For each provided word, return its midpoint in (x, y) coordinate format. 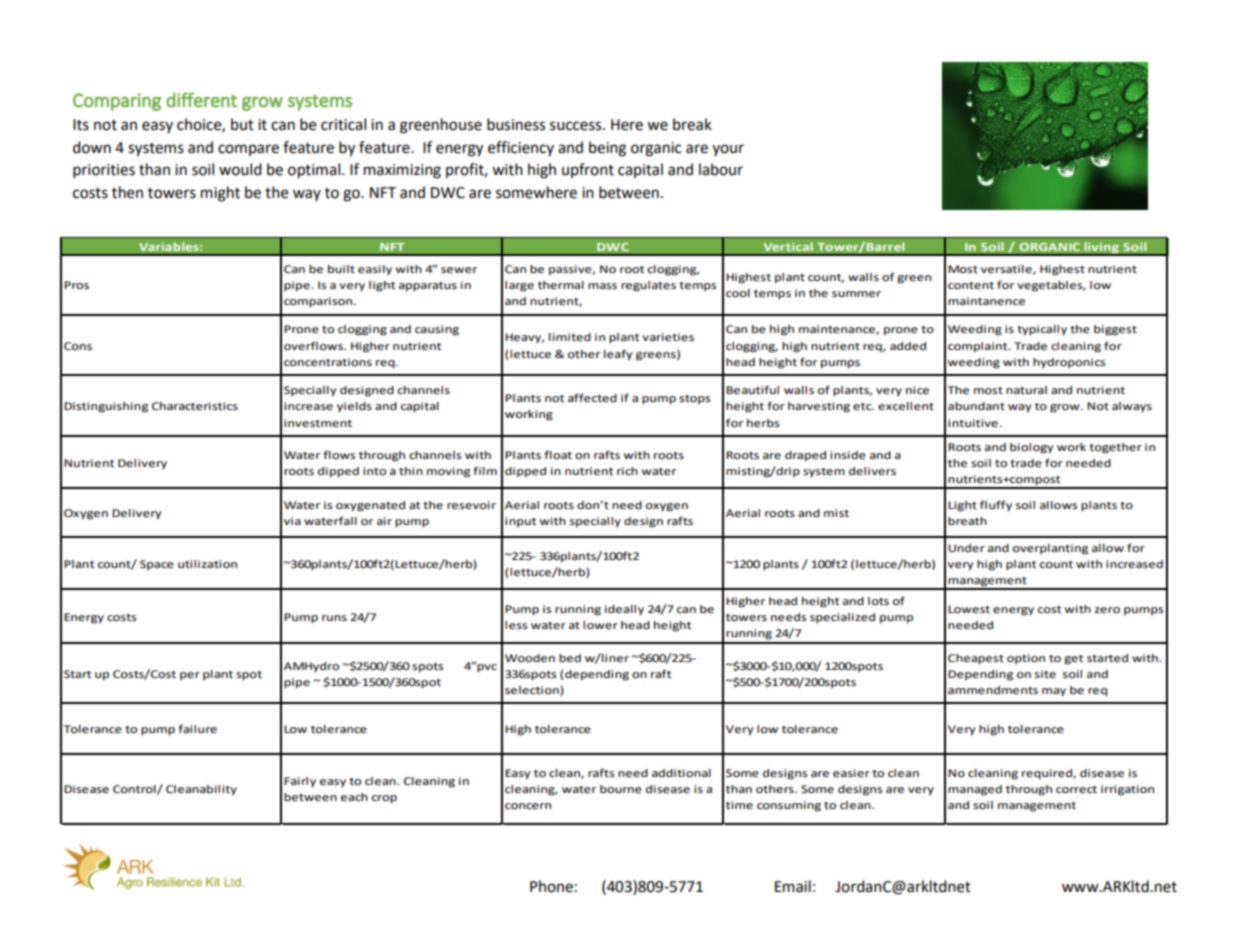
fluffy (996, 506)
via (292, 521)
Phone (551, 886)
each (354, 797)
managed (975, 790)
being (607, 149)
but (242, 124)
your (728, 150)
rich (627, 471)
